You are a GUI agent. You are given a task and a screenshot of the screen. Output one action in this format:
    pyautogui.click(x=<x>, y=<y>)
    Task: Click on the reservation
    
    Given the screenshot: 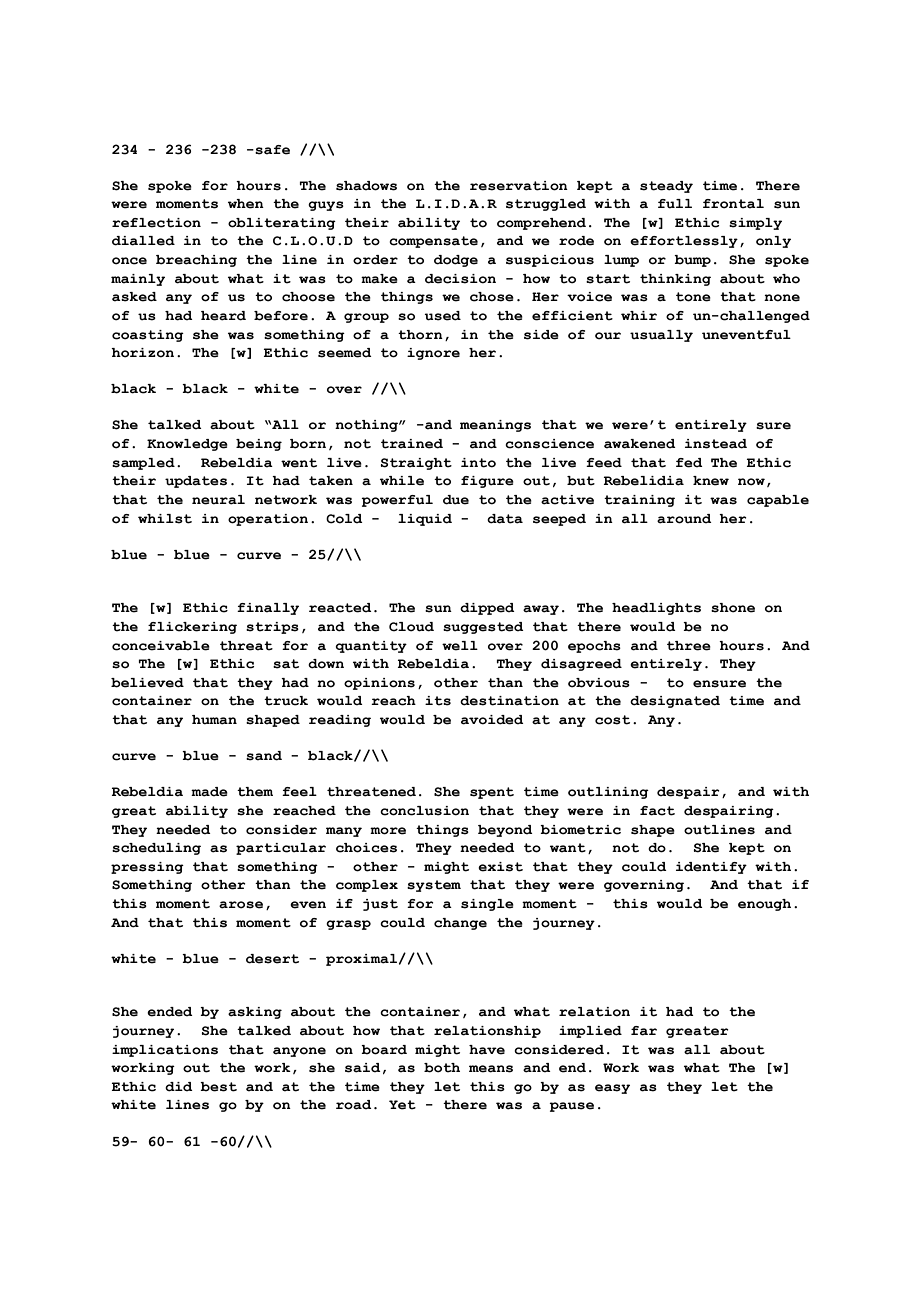 What is the action you would take?
    pyautogui.click(x=519, y=186)
